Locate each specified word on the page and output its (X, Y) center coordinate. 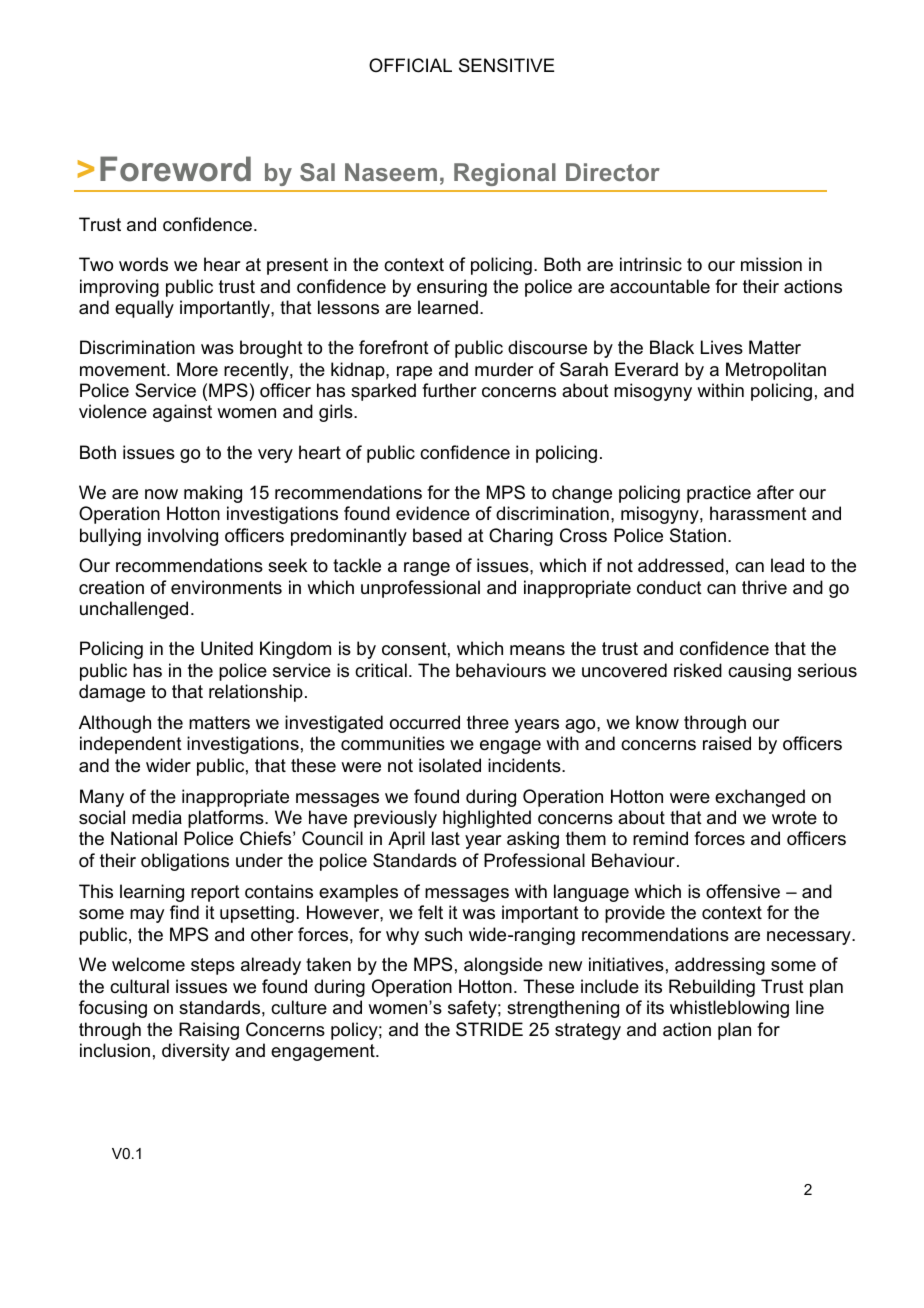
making (213, 494)
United (227, 648)
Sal (317, 172)
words (143, 264)
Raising (209, 1031)
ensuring (452, 288)
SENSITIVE (506, 65)
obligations (185, 862)
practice (719, 494)
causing (759, 672)
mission (771, 264)
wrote (794, 818)
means (537, 650)
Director (613, 172)
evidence (433, 513)
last (446, 838)
